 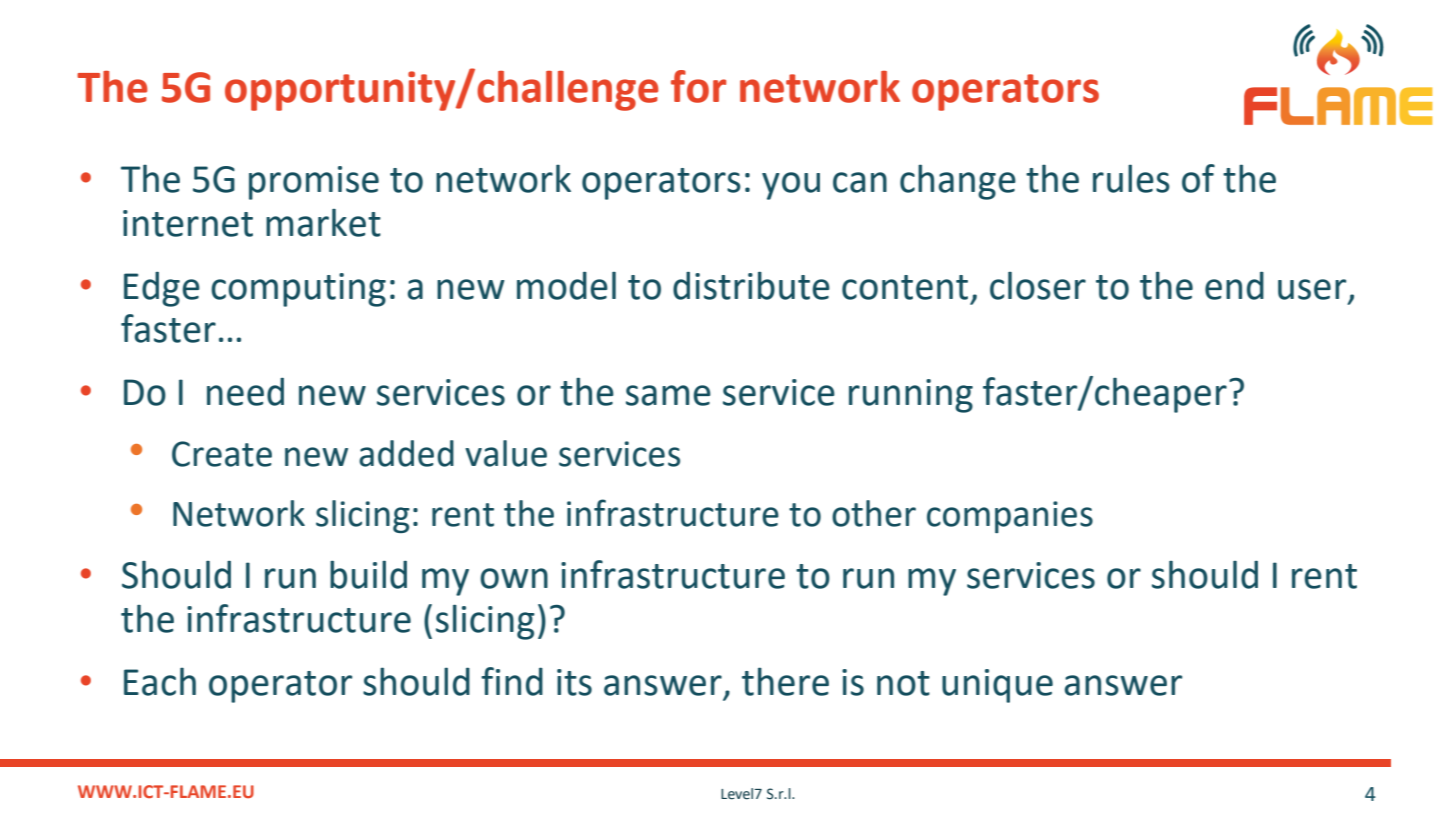 I want to click on need, so click(x=245, y=392).
